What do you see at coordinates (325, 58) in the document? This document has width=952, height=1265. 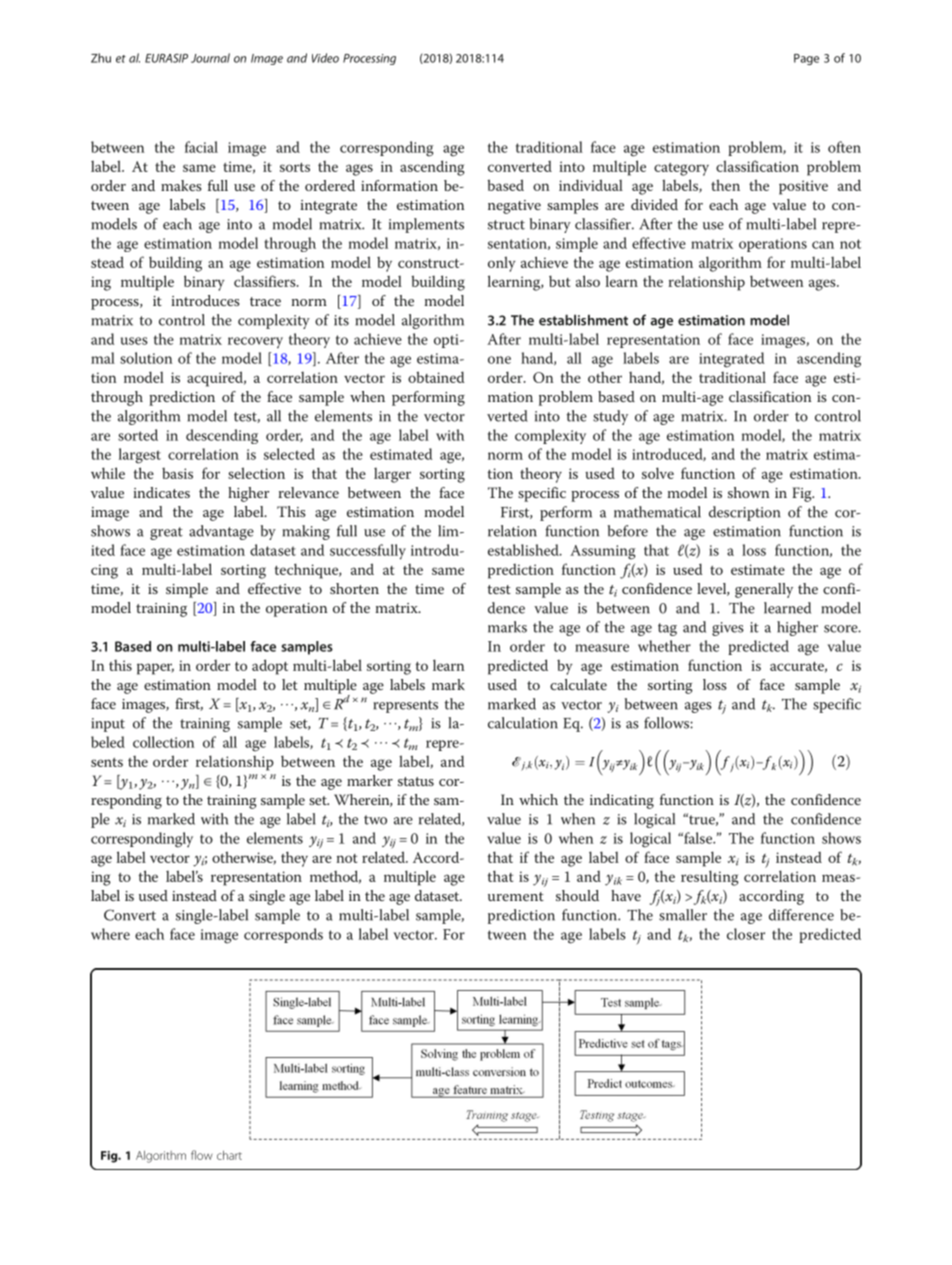 I see `Video` at bounding box center [325, 58].
